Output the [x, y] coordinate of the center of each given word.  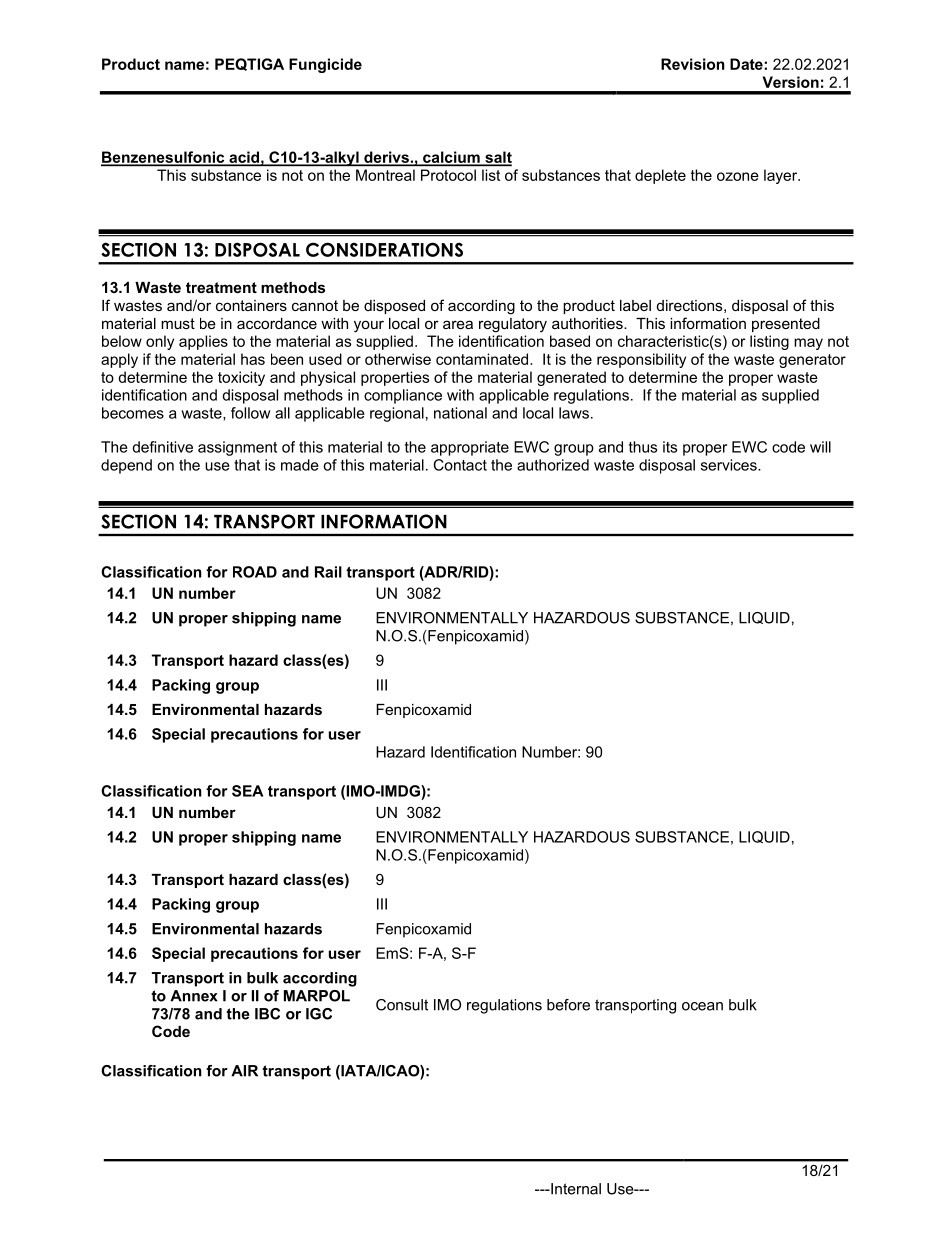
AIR [244, 1071]
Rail [328, 572]
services [730, 465]
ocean [702, 1006]
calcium [451, 158]
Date [747, 64]
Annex [194, 996]
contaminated [483, 359]
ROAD [255, 572]
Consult [402, 1005]
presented [786, 325]
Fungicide [325, 65]
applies [203, 342]
